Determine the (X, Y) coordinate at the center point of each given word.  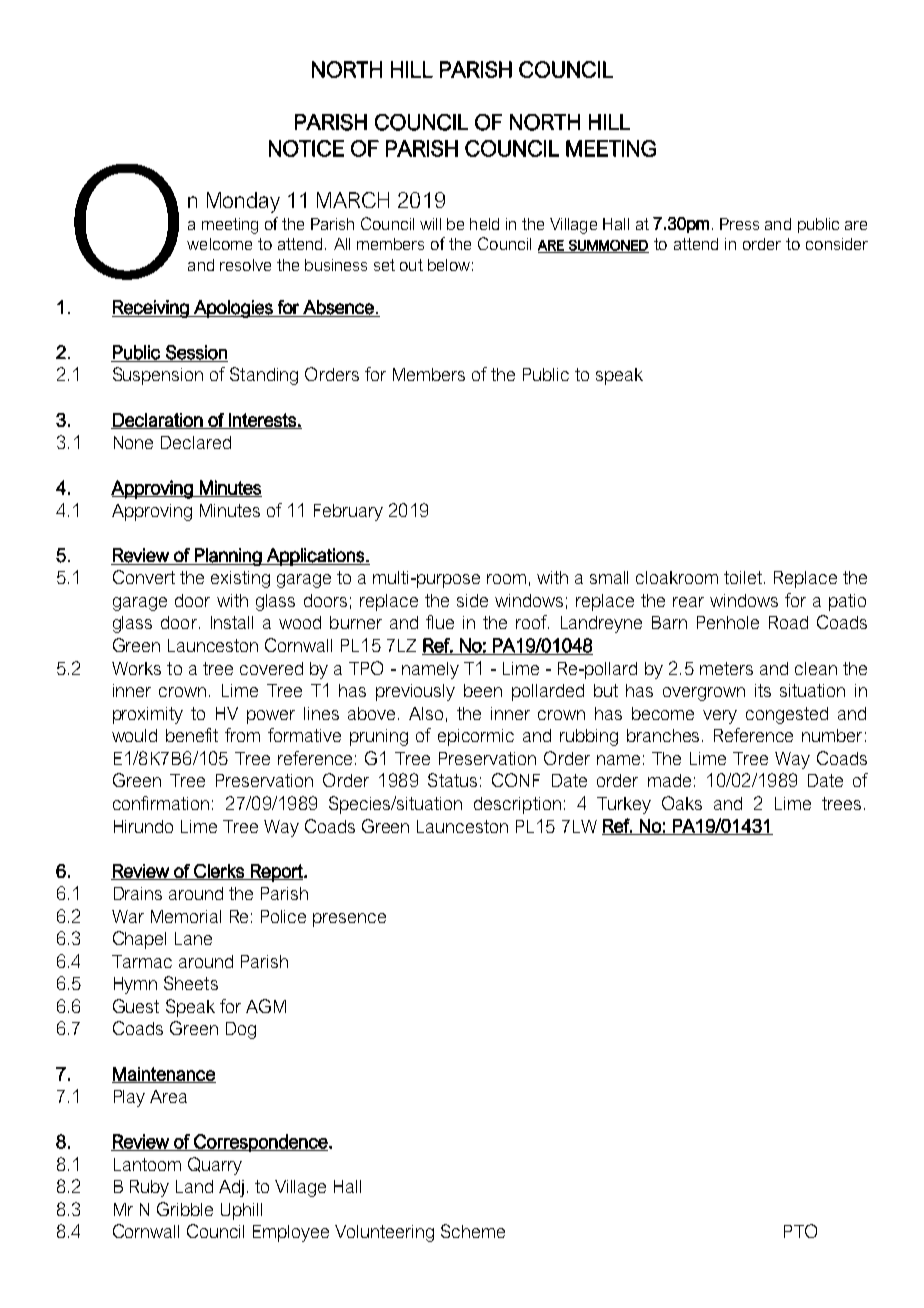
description (517, 805)
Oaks (682, 803)
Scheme (473, 1231)
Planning (228, 557)
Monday (243, 202)
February (348, 512)
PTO (800, 1231)
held (484, 224)
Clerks (219, 872)
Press (739, 224)
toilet (744, 577)
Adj (231, 1188)
